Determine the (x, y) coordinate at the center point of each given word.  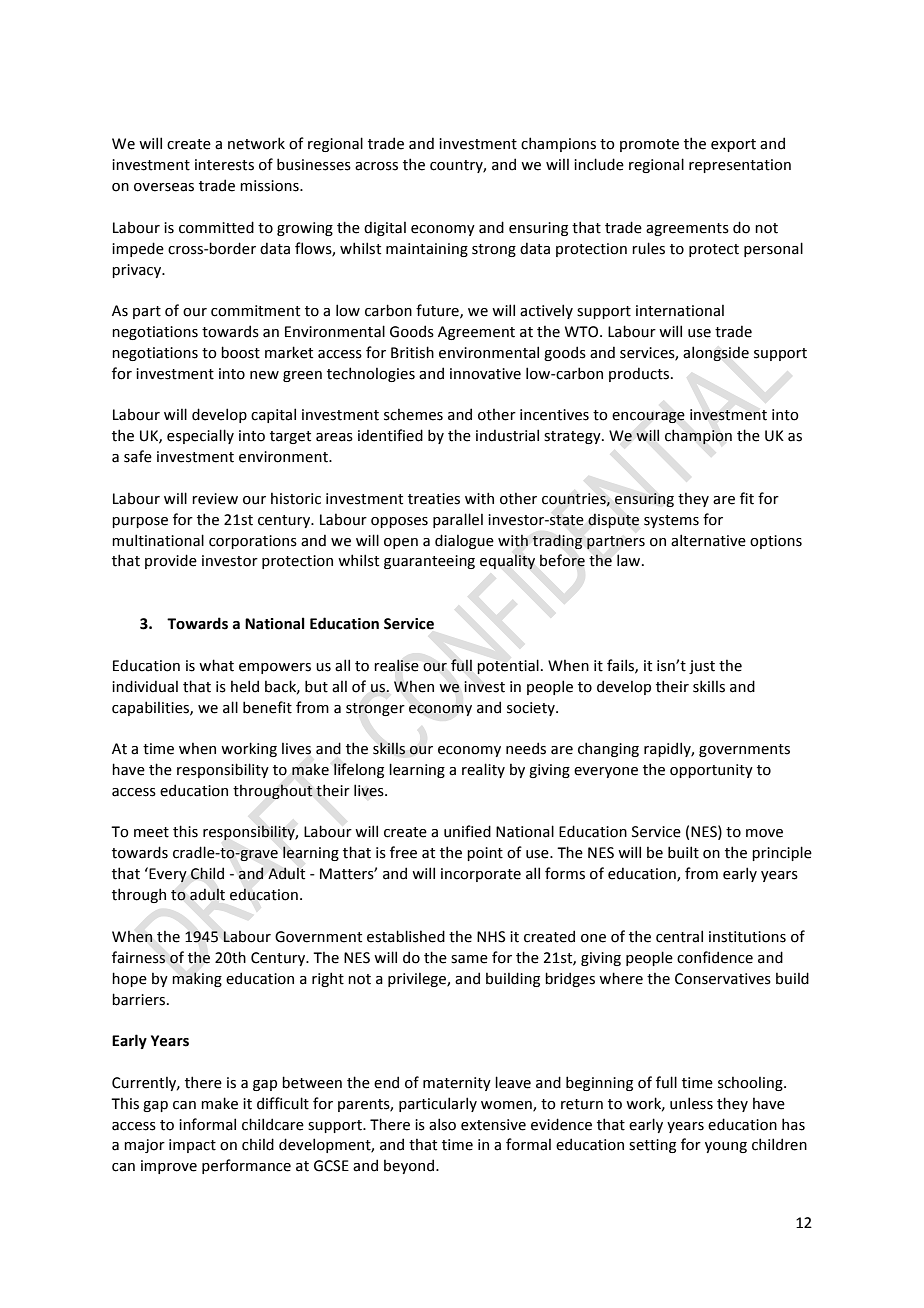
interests (224, 165)
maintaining (427, 250)
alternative (708, 540)
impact (192, 1146)
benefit (267, 707)
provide (171, 561)
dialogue (464, 541)
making (197, 979)
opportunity (711, 771)
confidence (715, 957)
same (469, 959)
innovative (485, 374)
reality (483, 770)
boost (240, 352)
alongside (716, 353)
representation (740, 166)
